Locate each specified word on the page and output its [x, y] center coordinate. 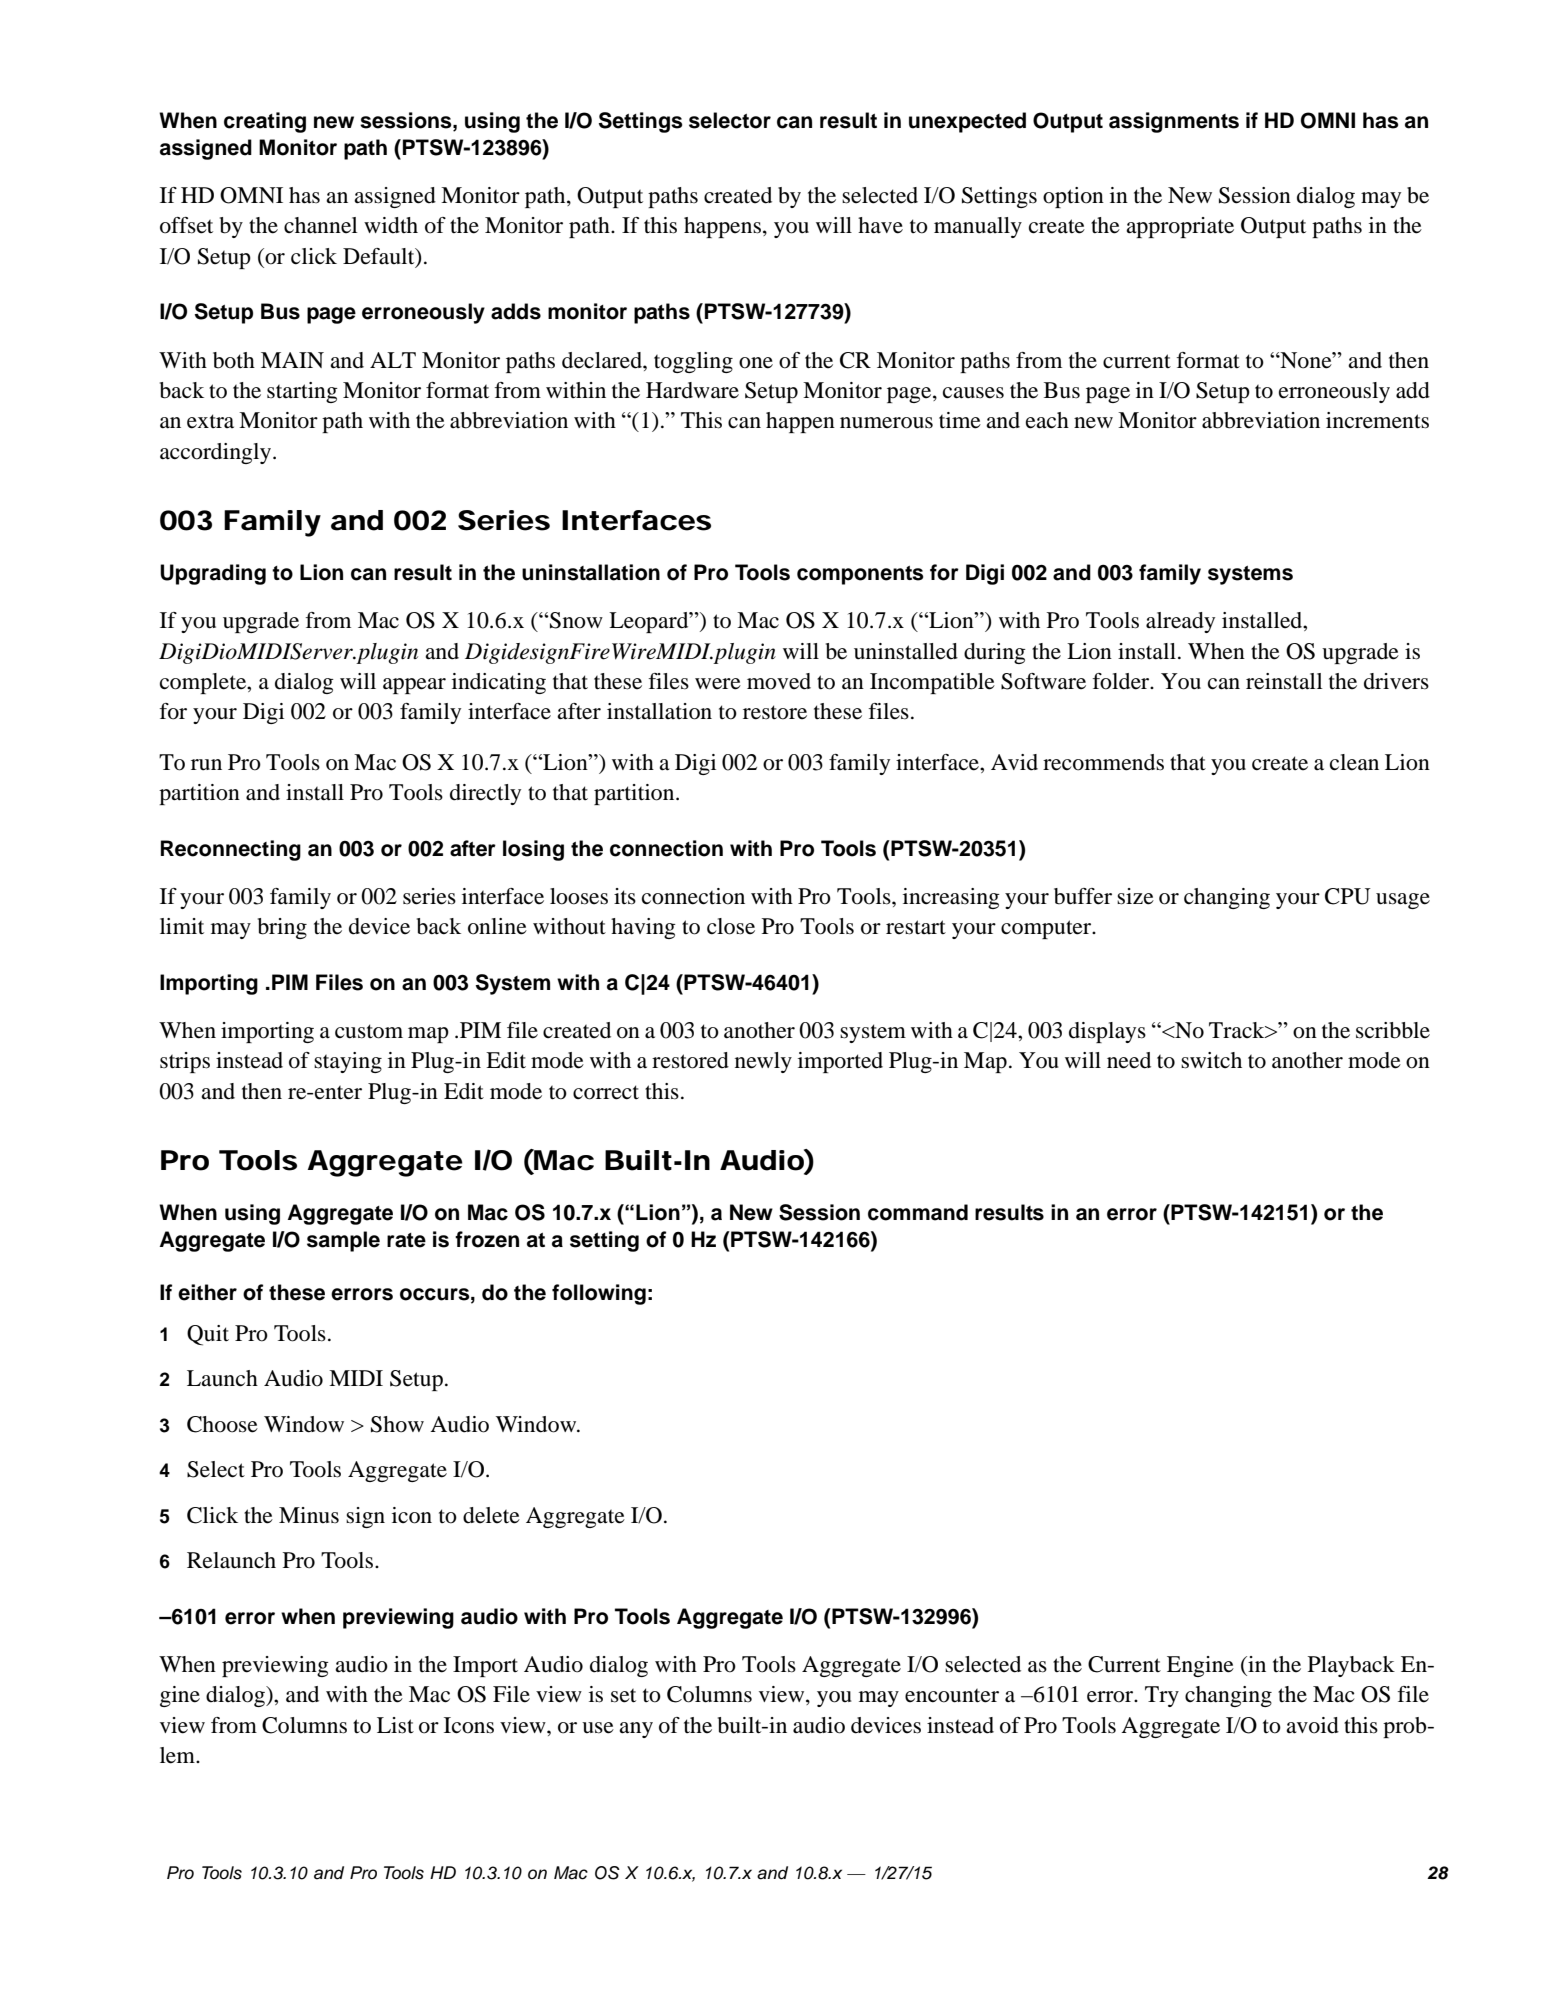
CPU [1348, 896]
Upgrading [213, 574]
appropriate [1180, 227]
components [860, 575]
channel [321, 225]
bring [282, 928]
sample [343, 1241]
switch [1211, 1060]
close [731, 926]
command [918, 1212]
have [880, 225]
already [1180, 622]
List [395, 1725]
